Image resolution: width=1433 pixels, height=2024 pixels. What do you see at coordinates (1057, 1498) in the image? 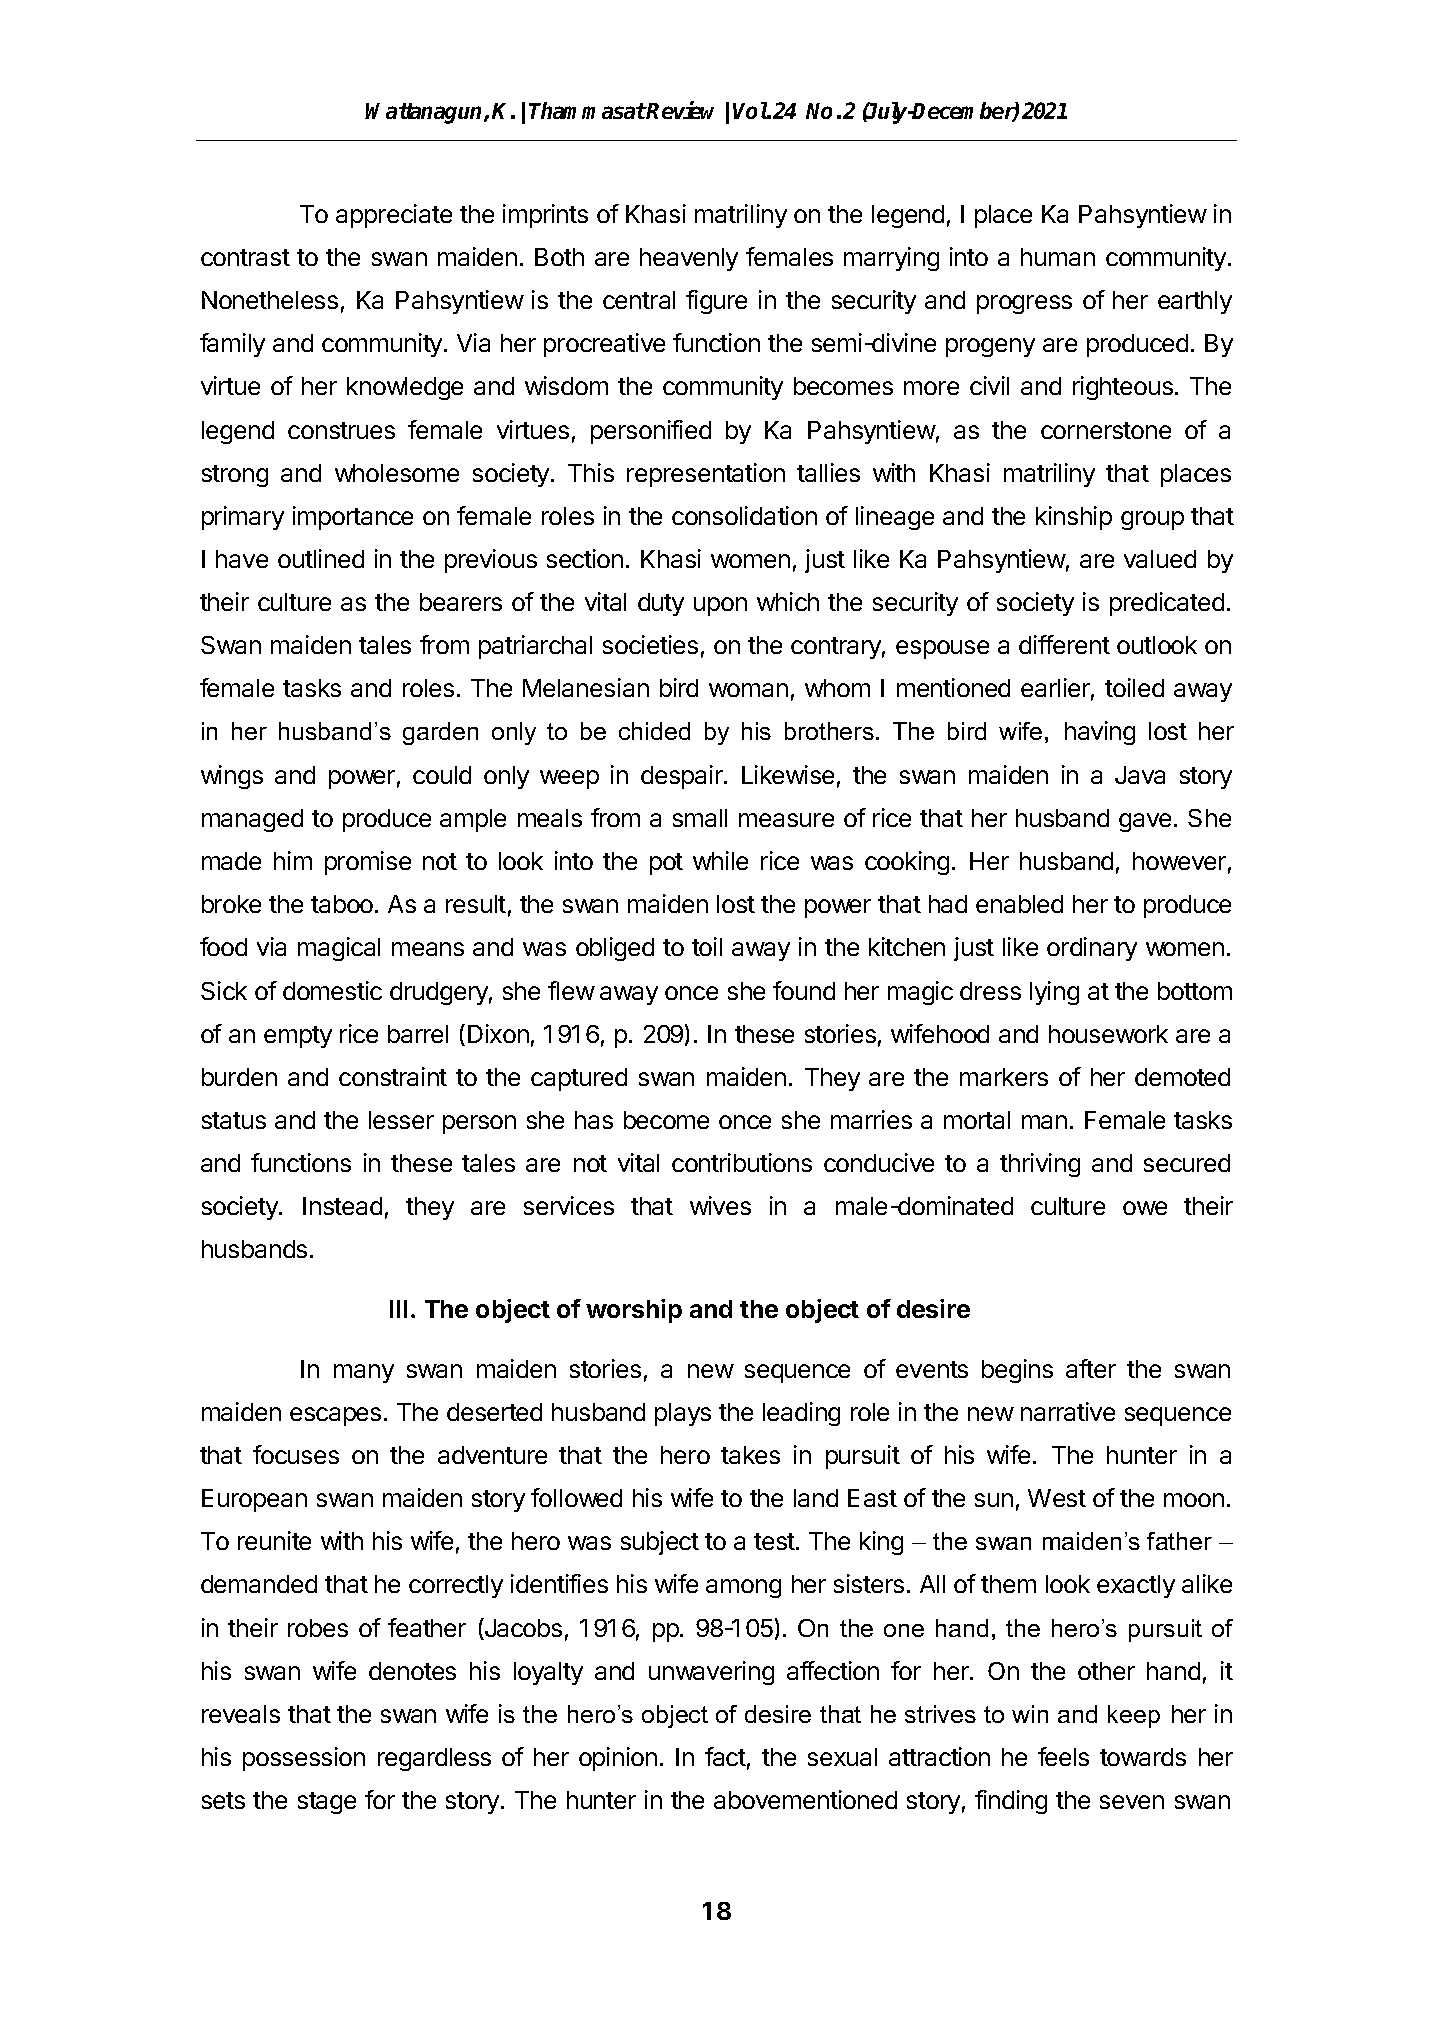
I see `West` at bounding box center [1057, 1498].
